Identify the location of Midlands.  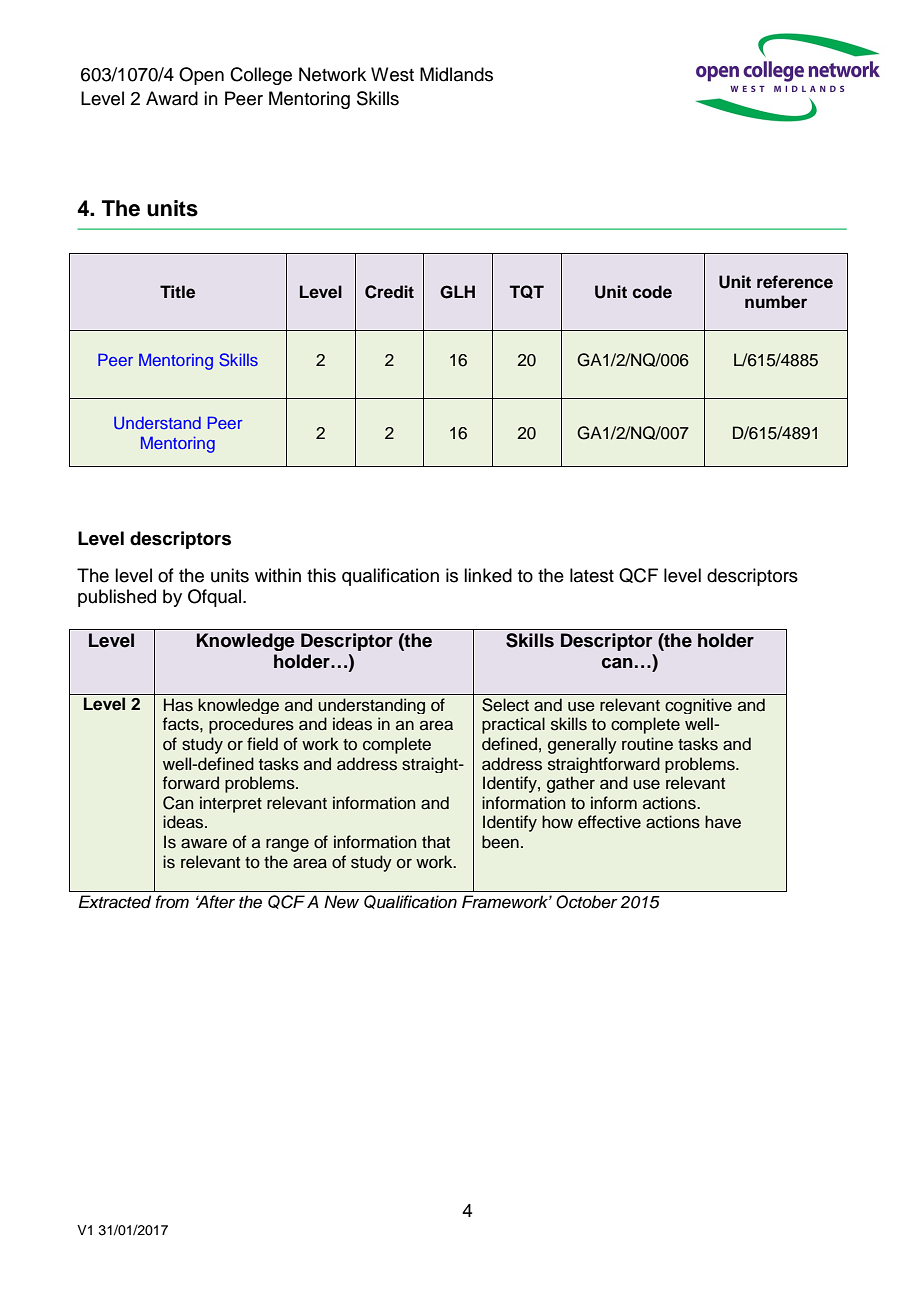
(456, 74).
